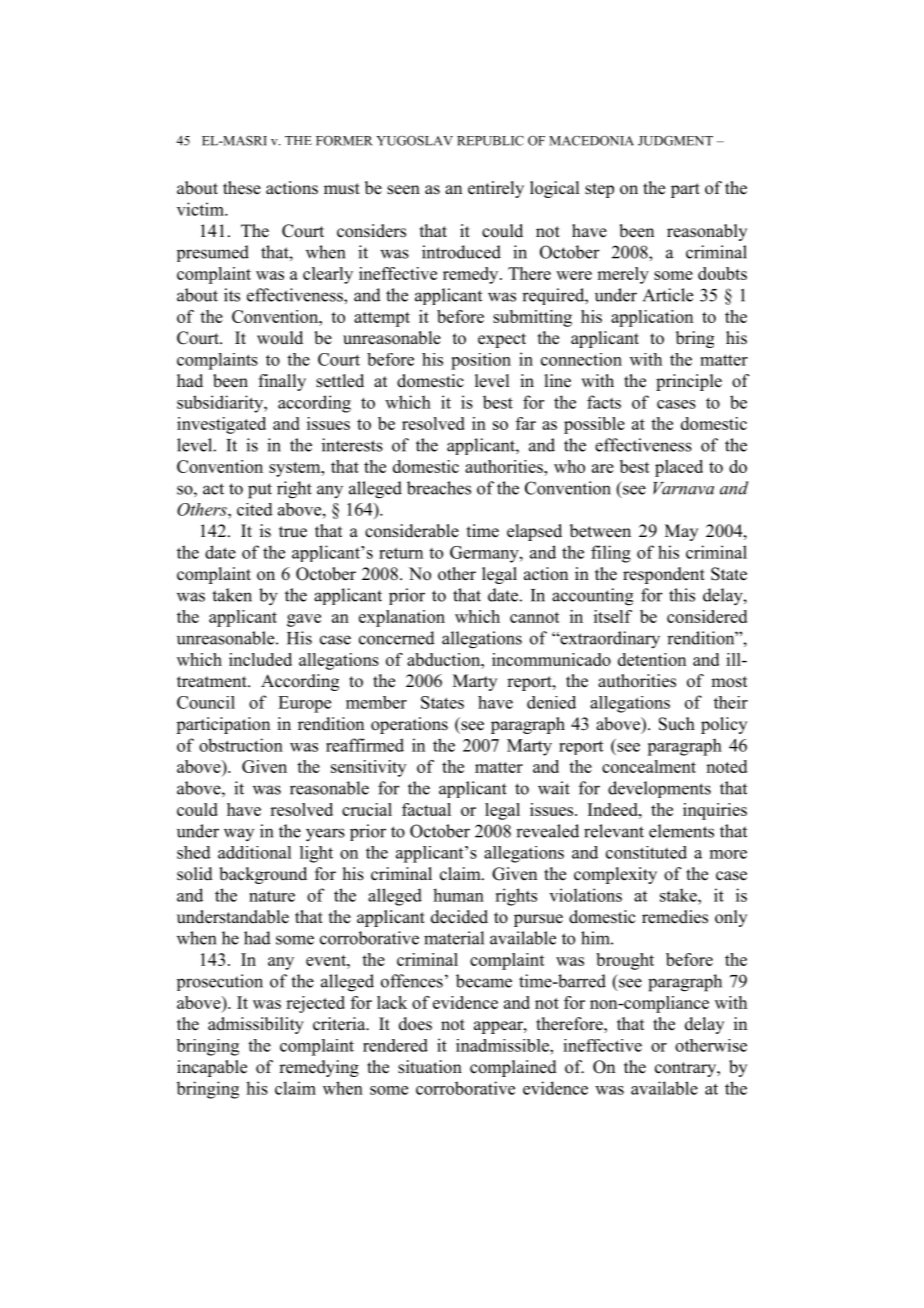 This screenshot has width=924, height=1308. What do you see at coordinates (496, 189) in the screenshot?
I see `entirely` at bounding box center [496, 189].
